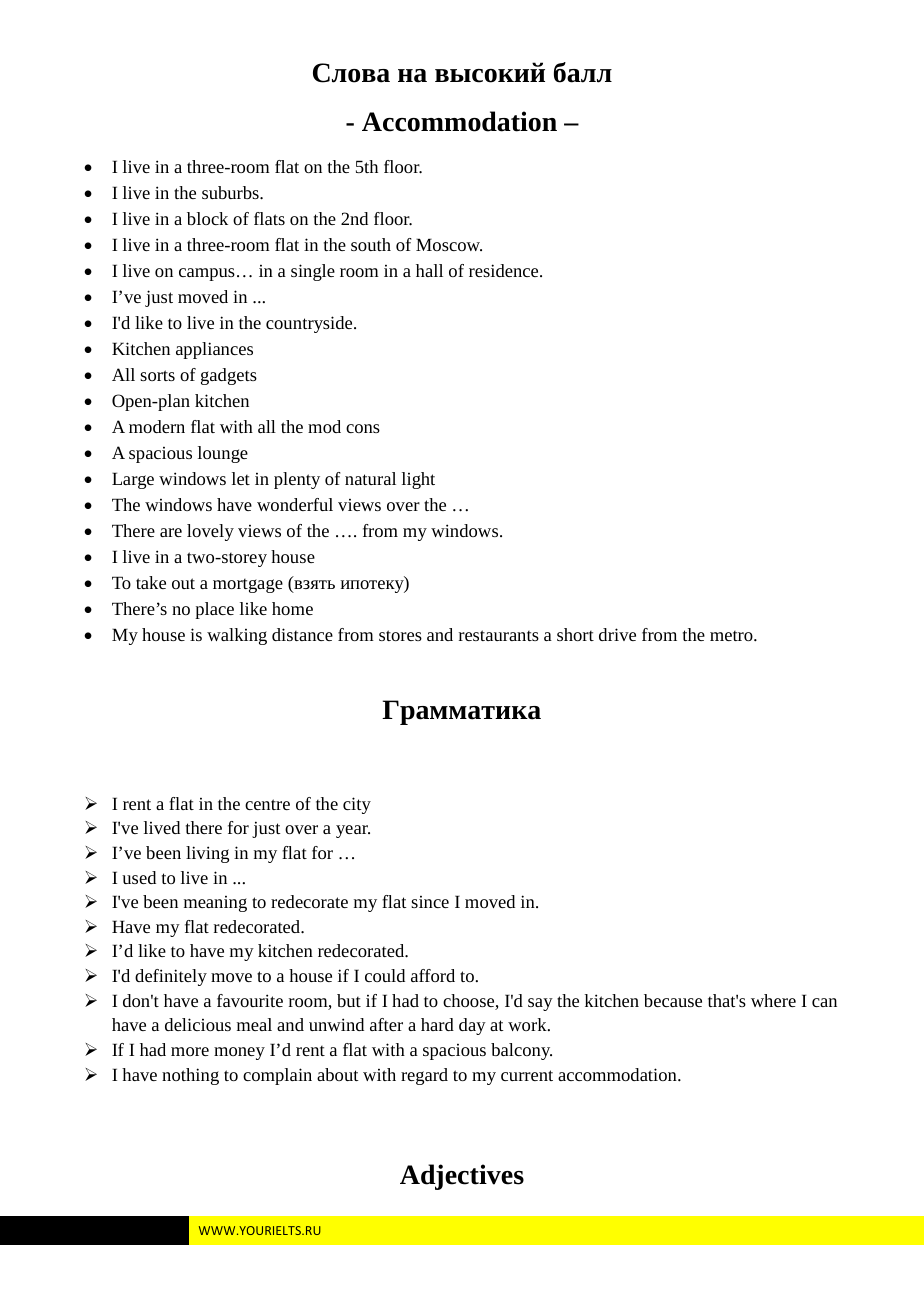 The image size is (924, 1308). What do you see at coordinates (505, 270) in the document?
I see `residence` at bounding box center [505, 270].
